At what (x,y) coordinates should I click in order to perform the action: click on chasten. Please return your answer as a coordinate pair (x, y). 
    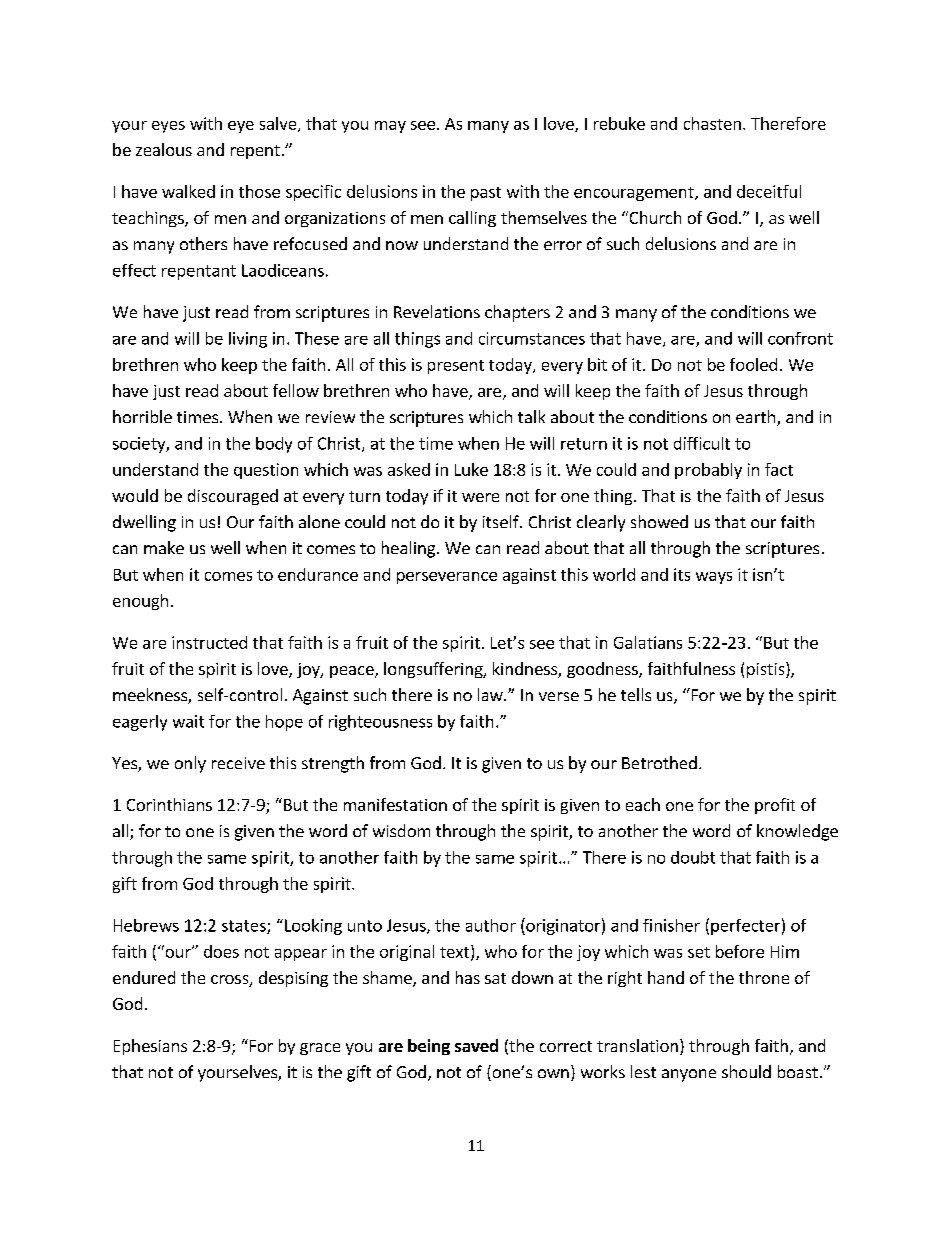
    Looking at the image, I should click on (712, 123).
